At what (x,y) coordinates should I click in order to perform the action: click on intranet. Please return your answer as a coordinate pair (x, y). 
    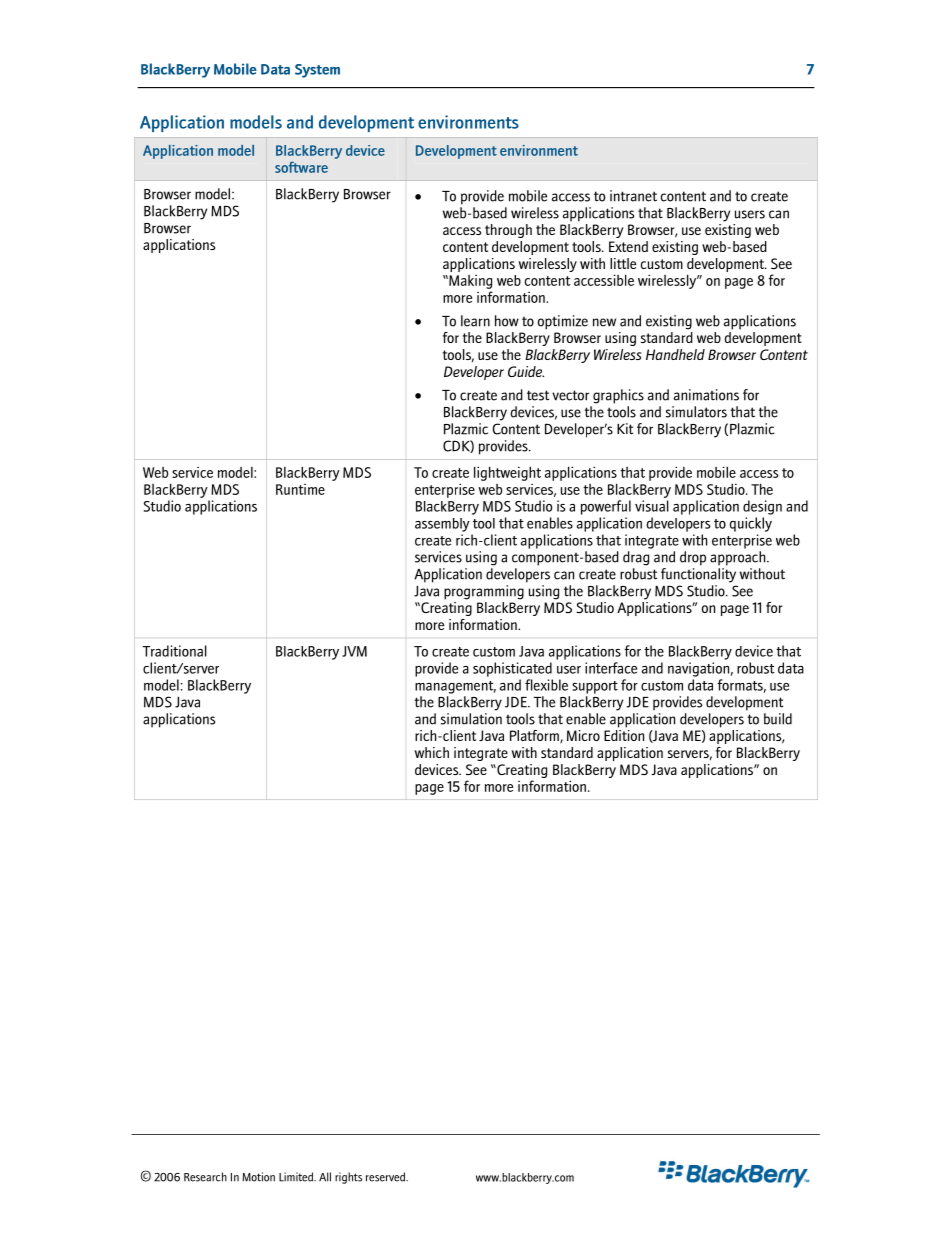
    Looking at the image, I should click on (633, 196).
